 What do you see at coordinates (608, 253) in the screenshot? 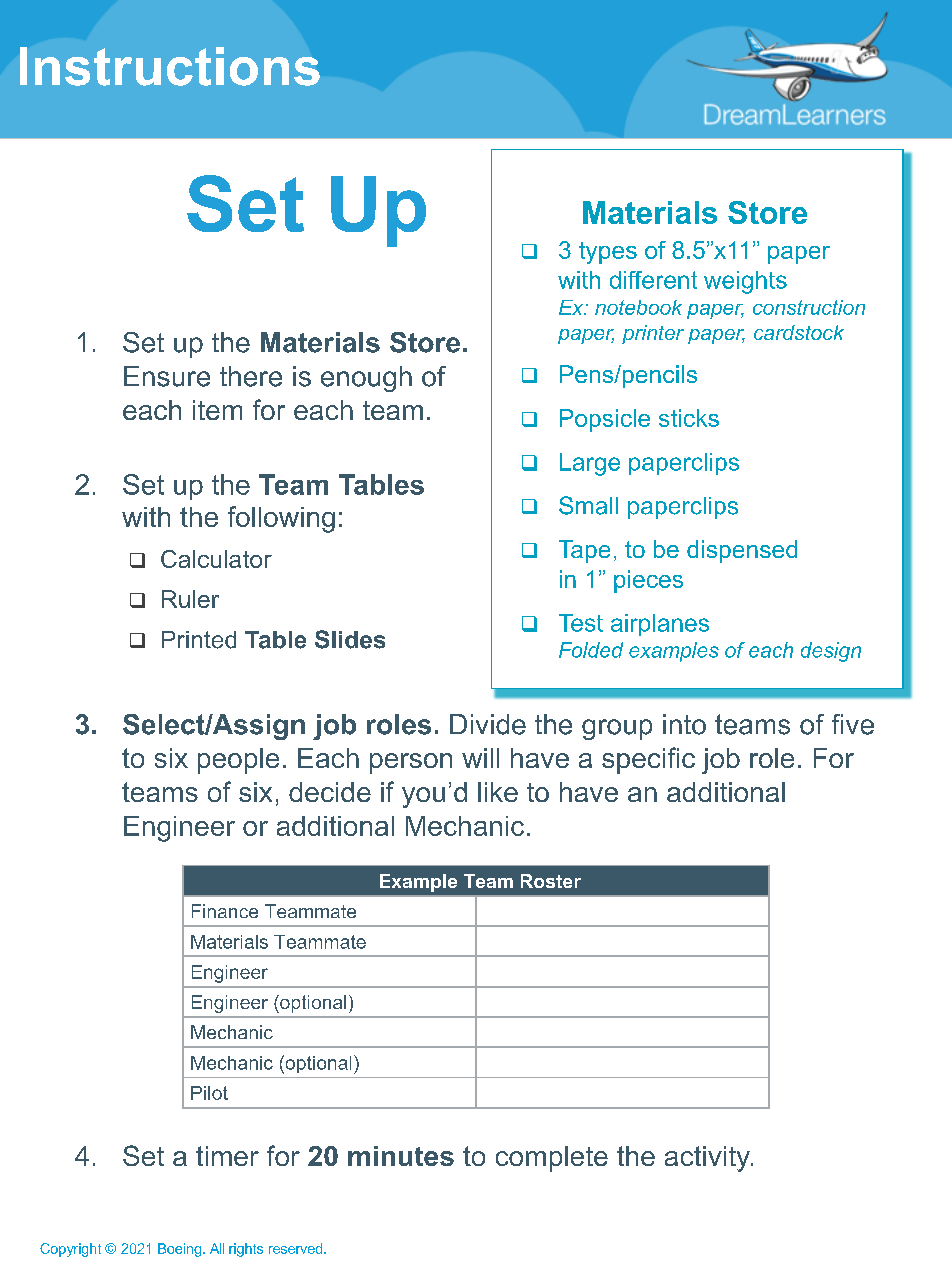
I see `types` at bounding box center [608, 253].
